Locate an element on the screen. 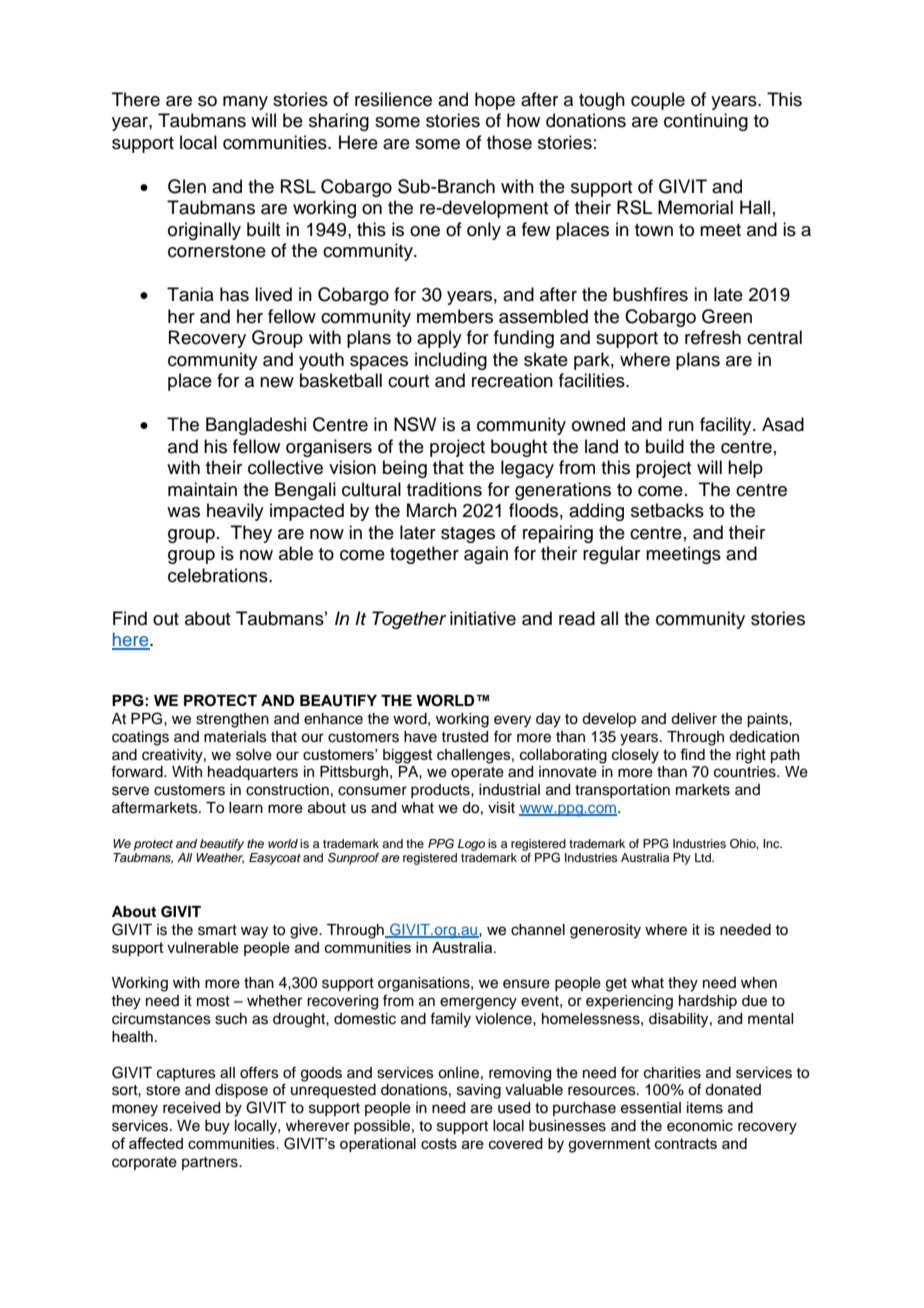 The height and width of the screenshot is (1308, 924). continuing is located at coordinates (706, 122).
